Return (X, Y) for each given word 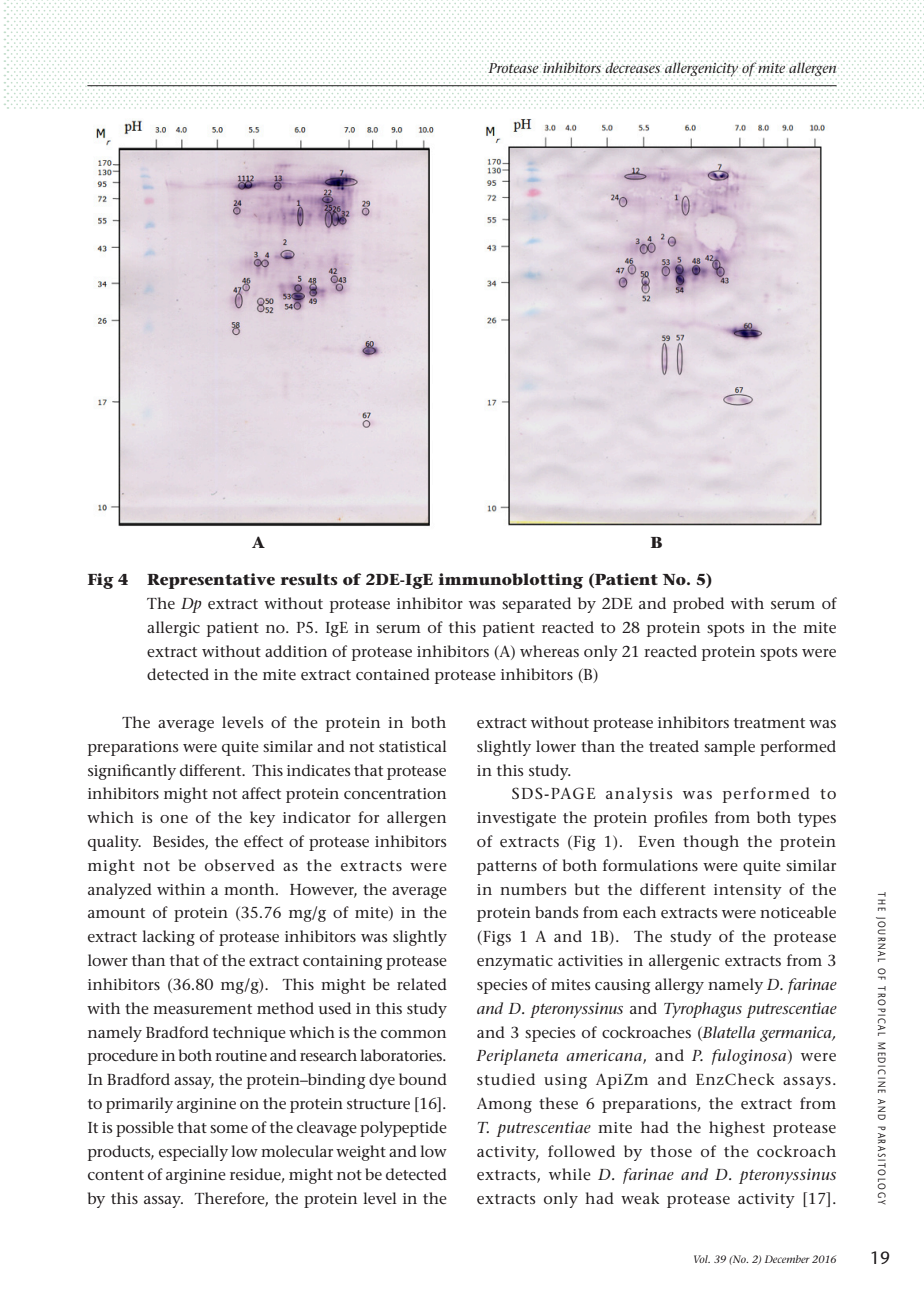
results (309, 579)
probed (698, 605)
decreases (632, 67)
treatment (769, 723)
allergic (173, 629)
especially (193, 1153)
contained (393, 674)
